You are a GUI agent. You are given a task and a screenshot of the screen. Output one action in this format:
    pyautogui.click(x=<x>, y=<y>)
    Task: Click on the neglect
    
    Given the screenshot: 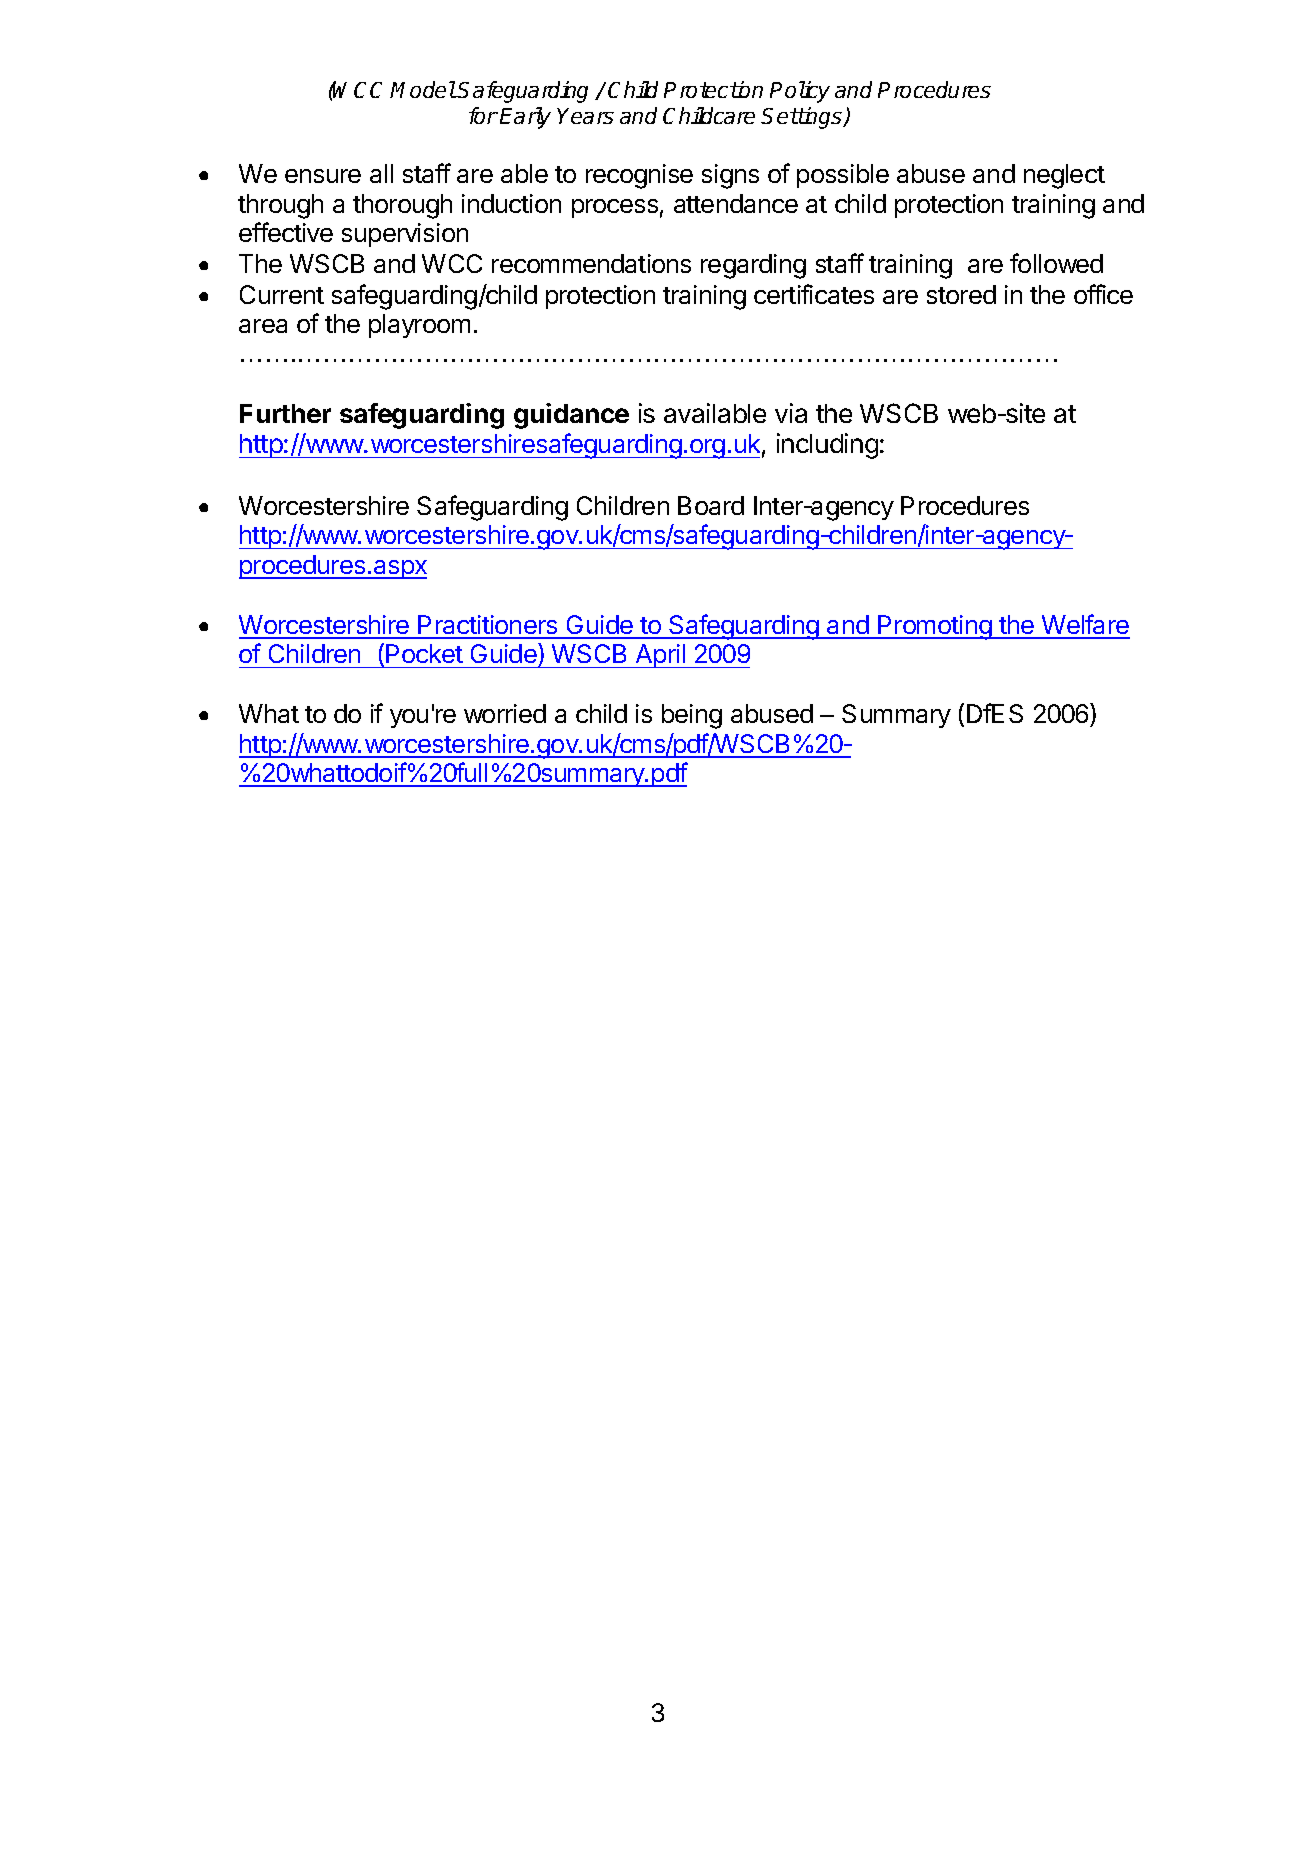 What is the action you would take?
    pyautogui.click(x=1064, y=176)
